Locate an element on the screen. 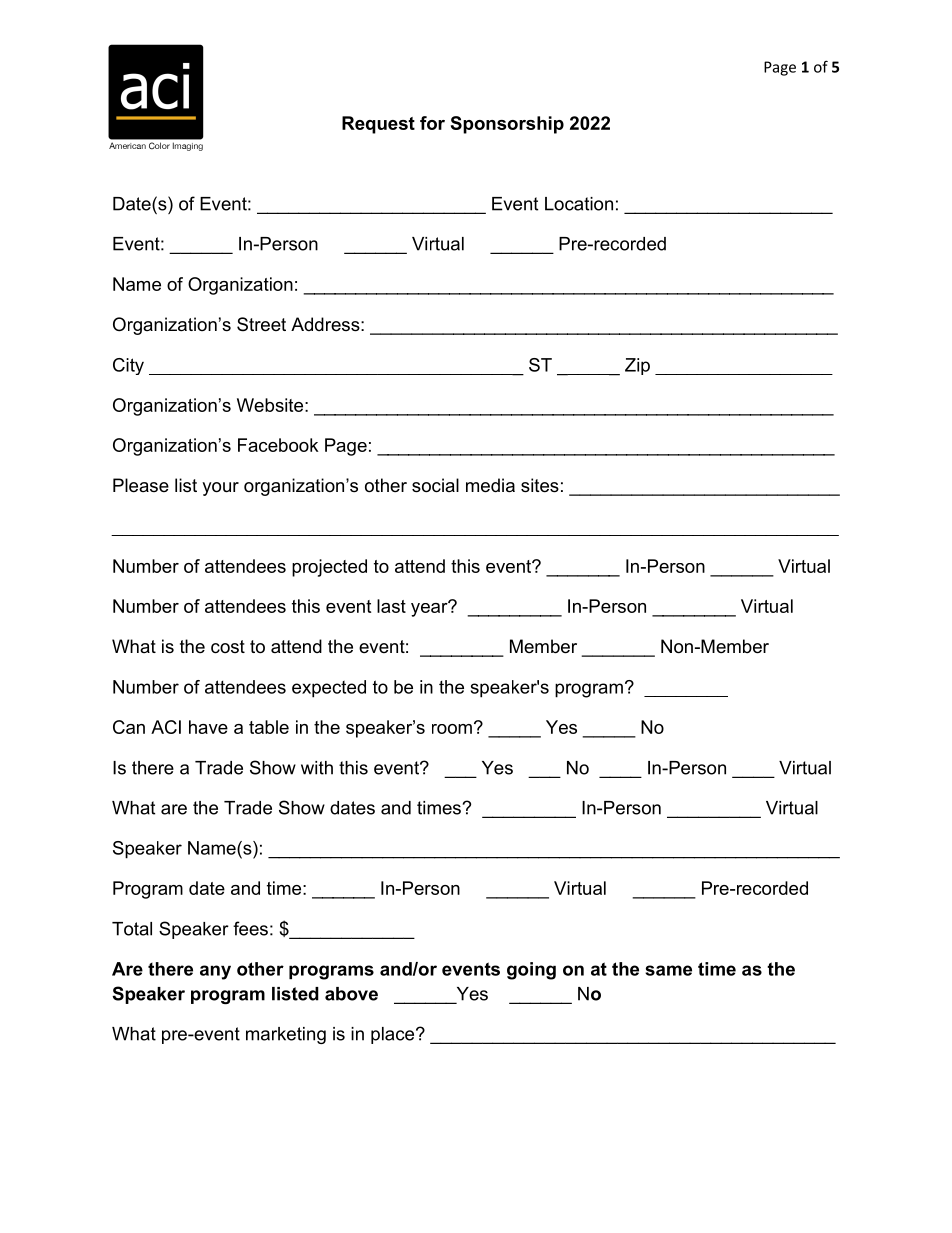 The image size is (952, 1233). City is located at coordinates (128, 366).
